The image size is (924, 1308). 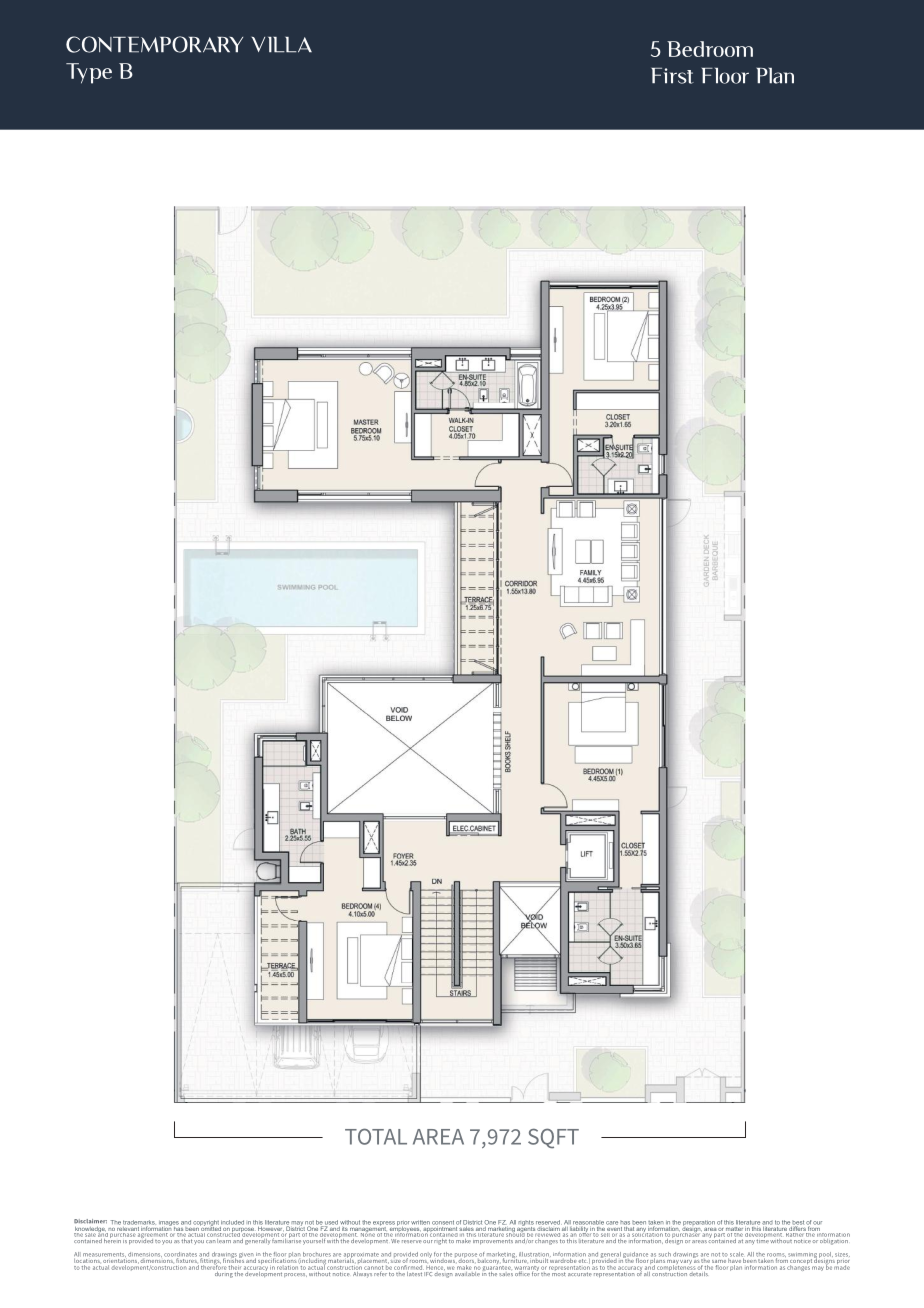 I want to click on have, so click(x=733, y=1261).
